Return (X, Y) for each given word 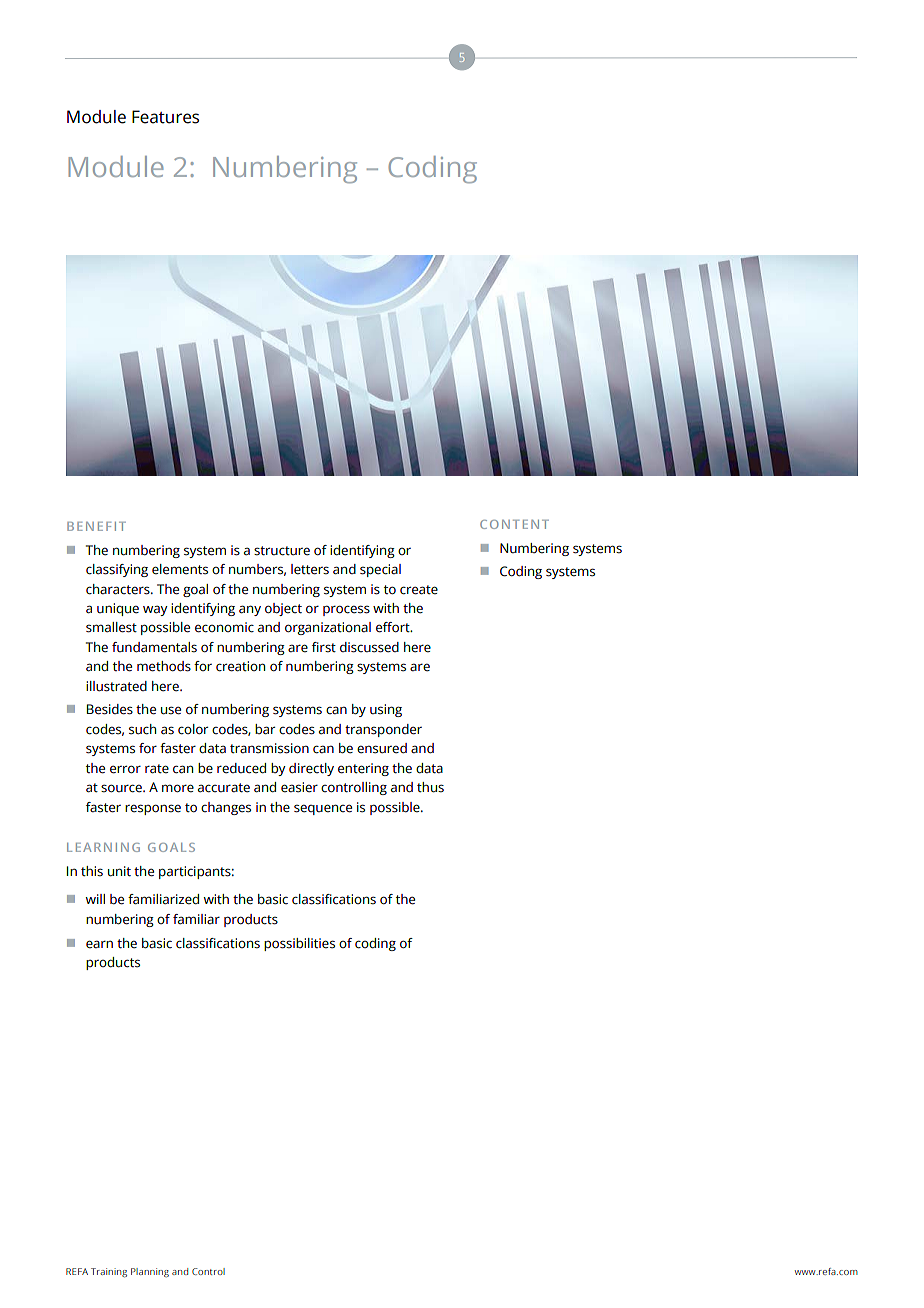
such (142, 729)
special (380, 570)
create (419, 590)
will (95, 899)
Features (165, 117)
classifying (117, 570)
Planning (150, 1272)
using (386, 710)
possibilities (299, 944)
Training (109, 1273)
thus (430, 787)
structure (282, 551)
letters (310, 569)
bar (265, 729)
